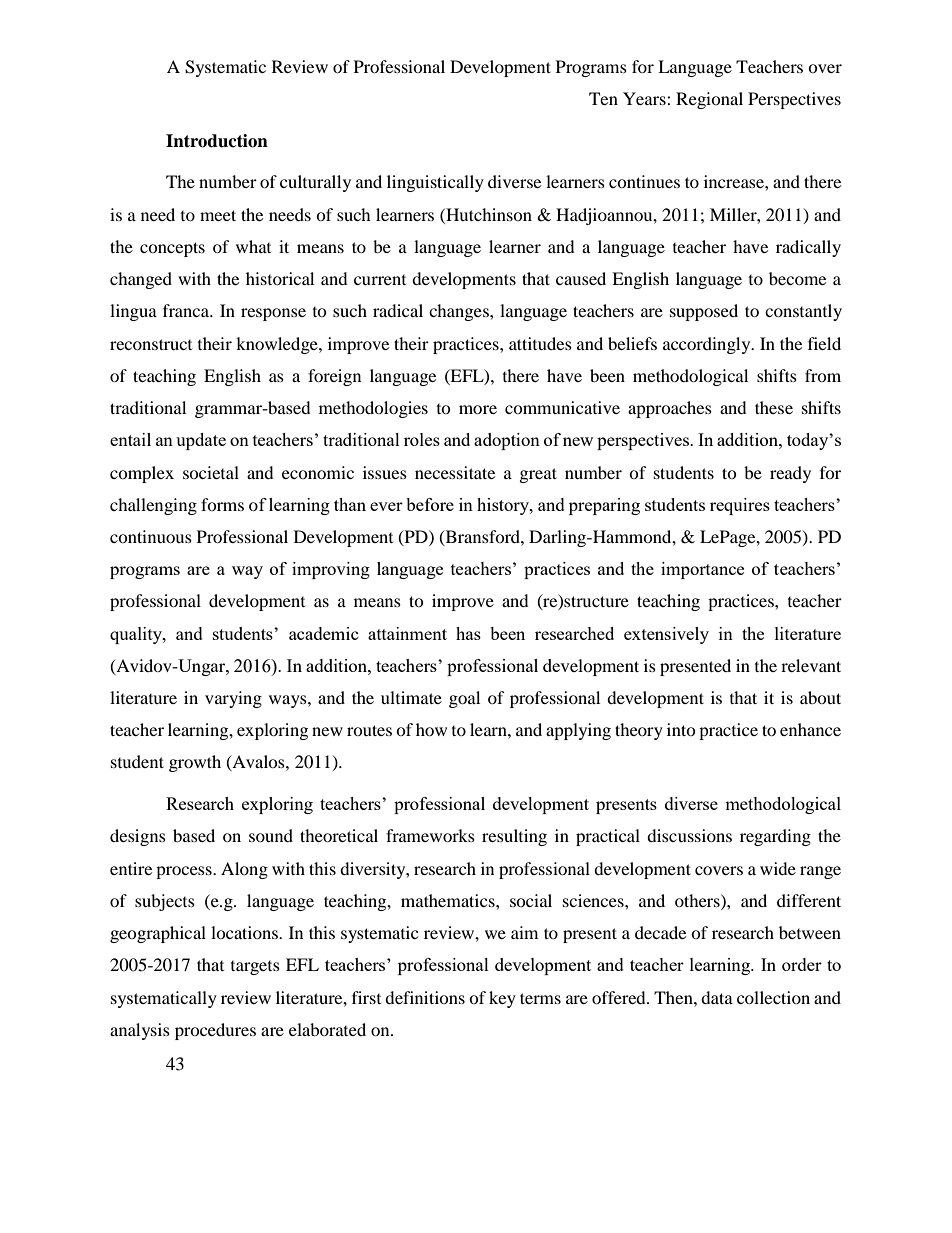 The image size is (952, 1233). What do you see at coordinates (233, 699) in the screenshot?
I see `varying` at bounding box center [233, 699].
